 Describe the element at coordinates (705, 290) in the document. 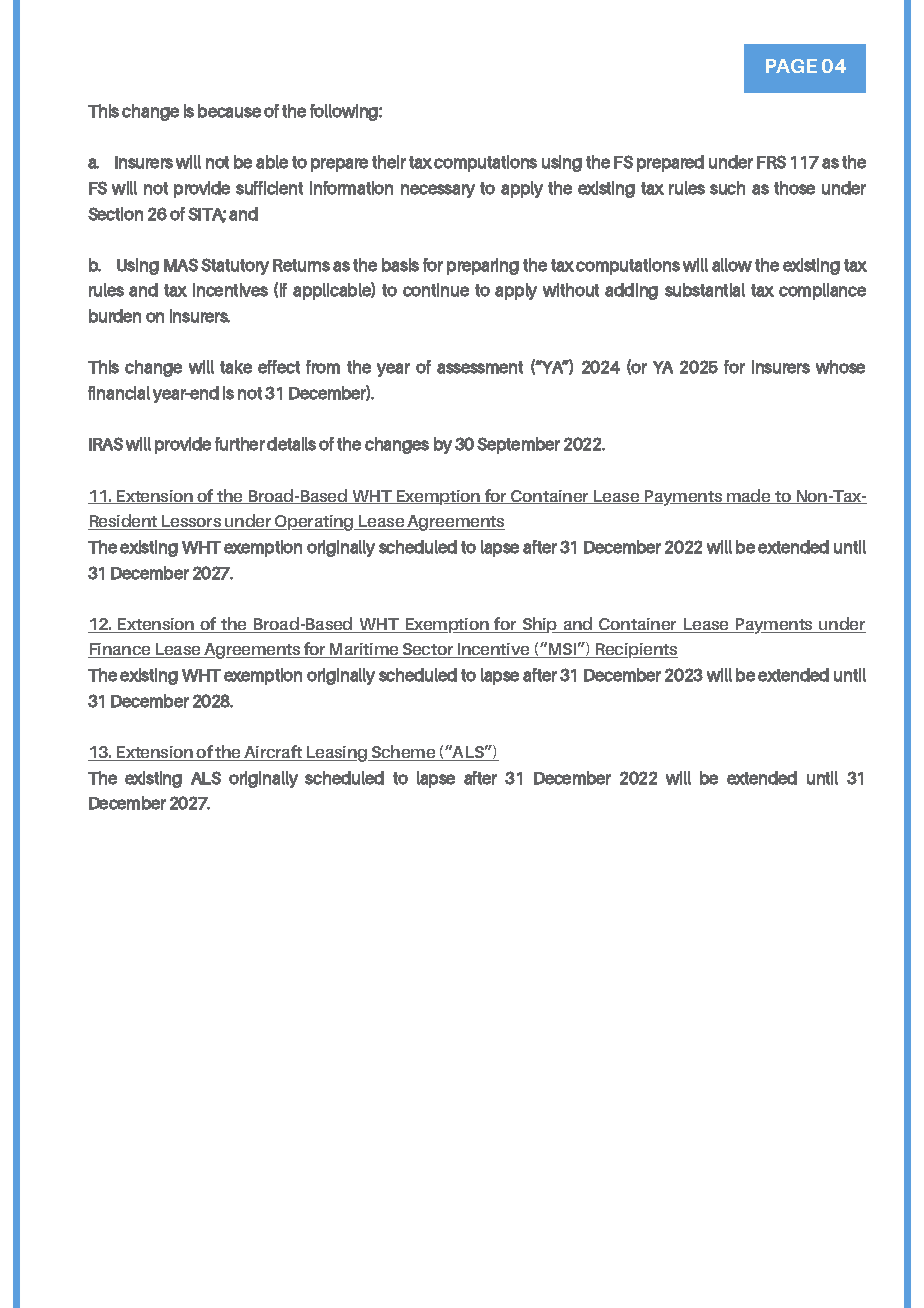

I see `substantial` at that location.
